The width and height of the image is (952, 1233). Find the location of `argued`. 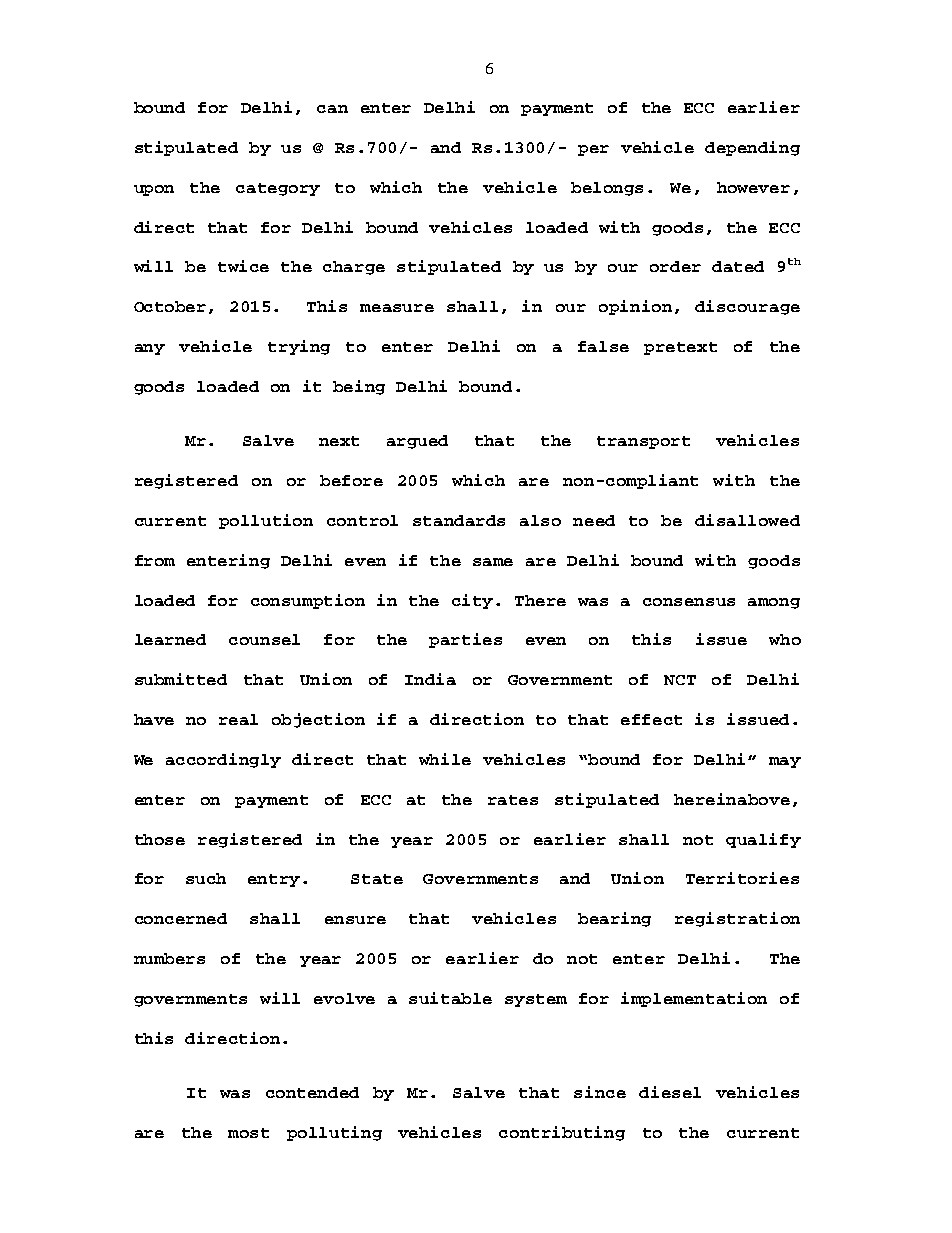

argued is located at coordinates (417, 442).
